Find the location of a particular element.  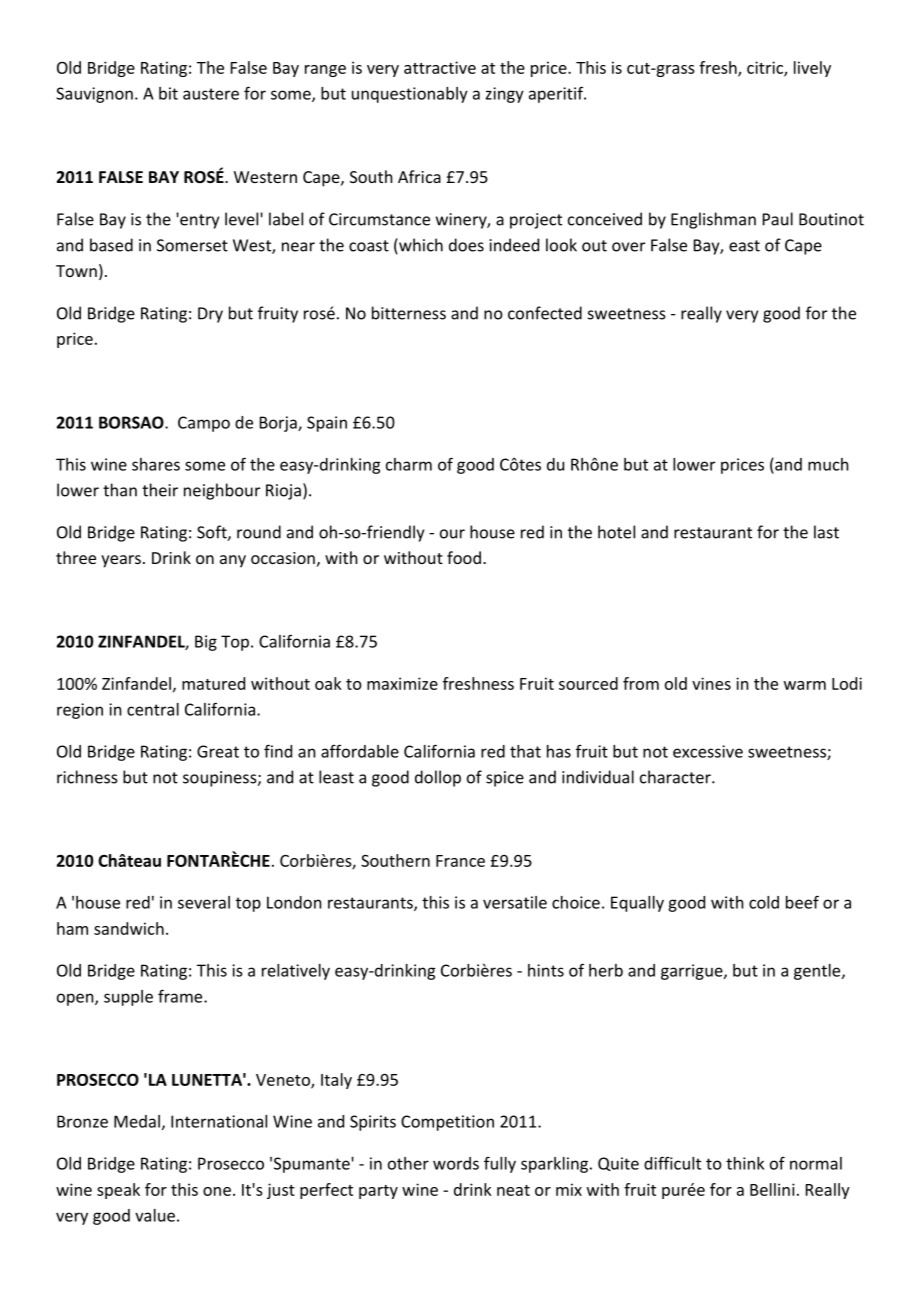

Campo is located at coordinates (204, 424).
